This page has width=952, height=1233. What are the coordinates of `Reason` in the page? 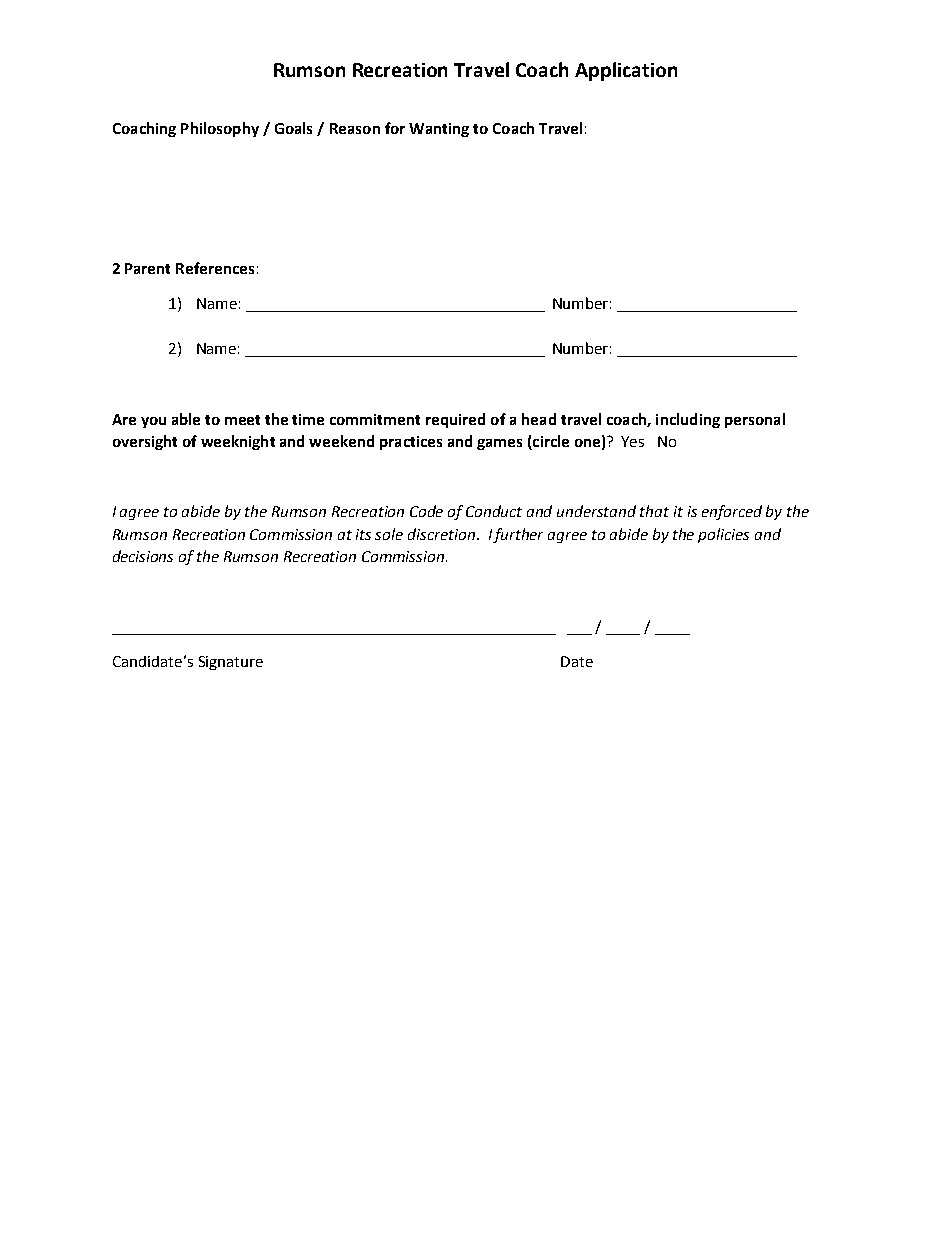 It's located at (355, 128).
